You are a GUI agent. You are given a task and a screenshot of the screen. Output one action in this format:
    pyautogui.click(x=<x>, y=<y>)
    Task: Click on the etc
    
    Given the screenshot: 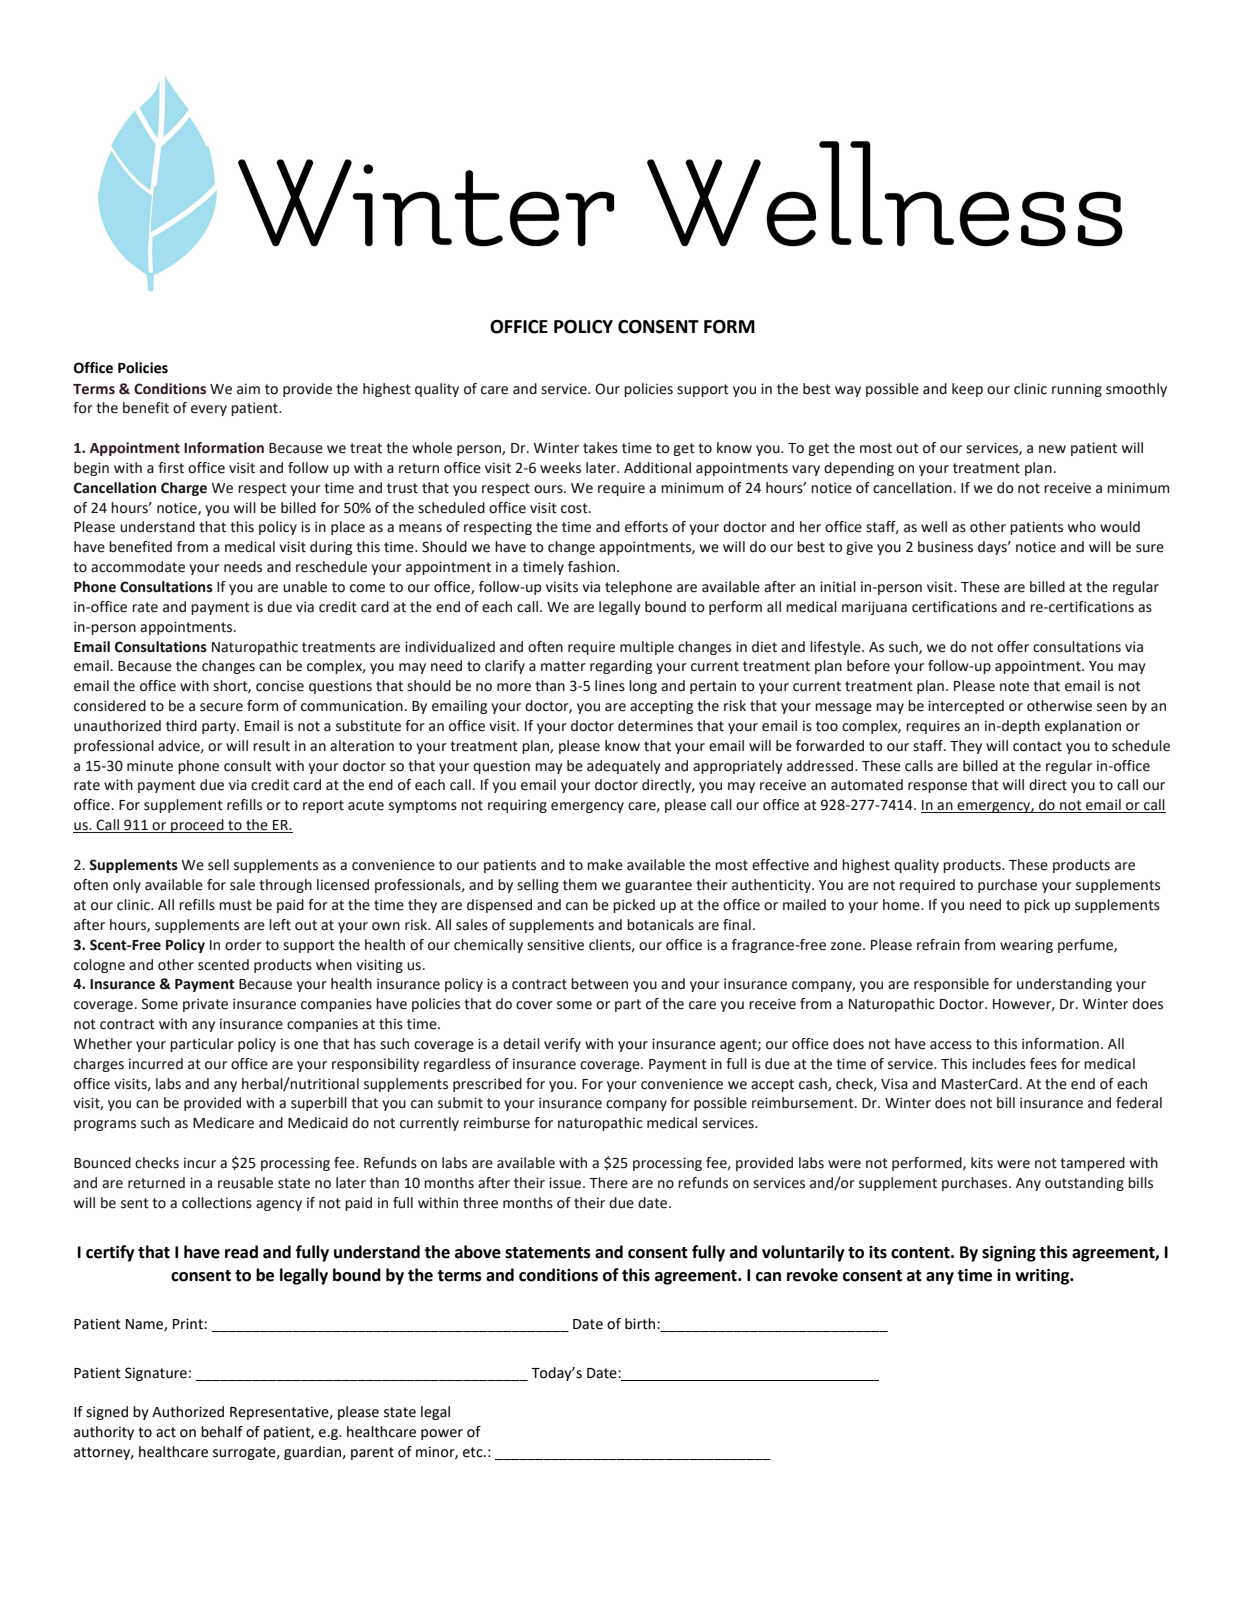 What is the action you would take?
    pyautogui.click(x=474, y=1452)
